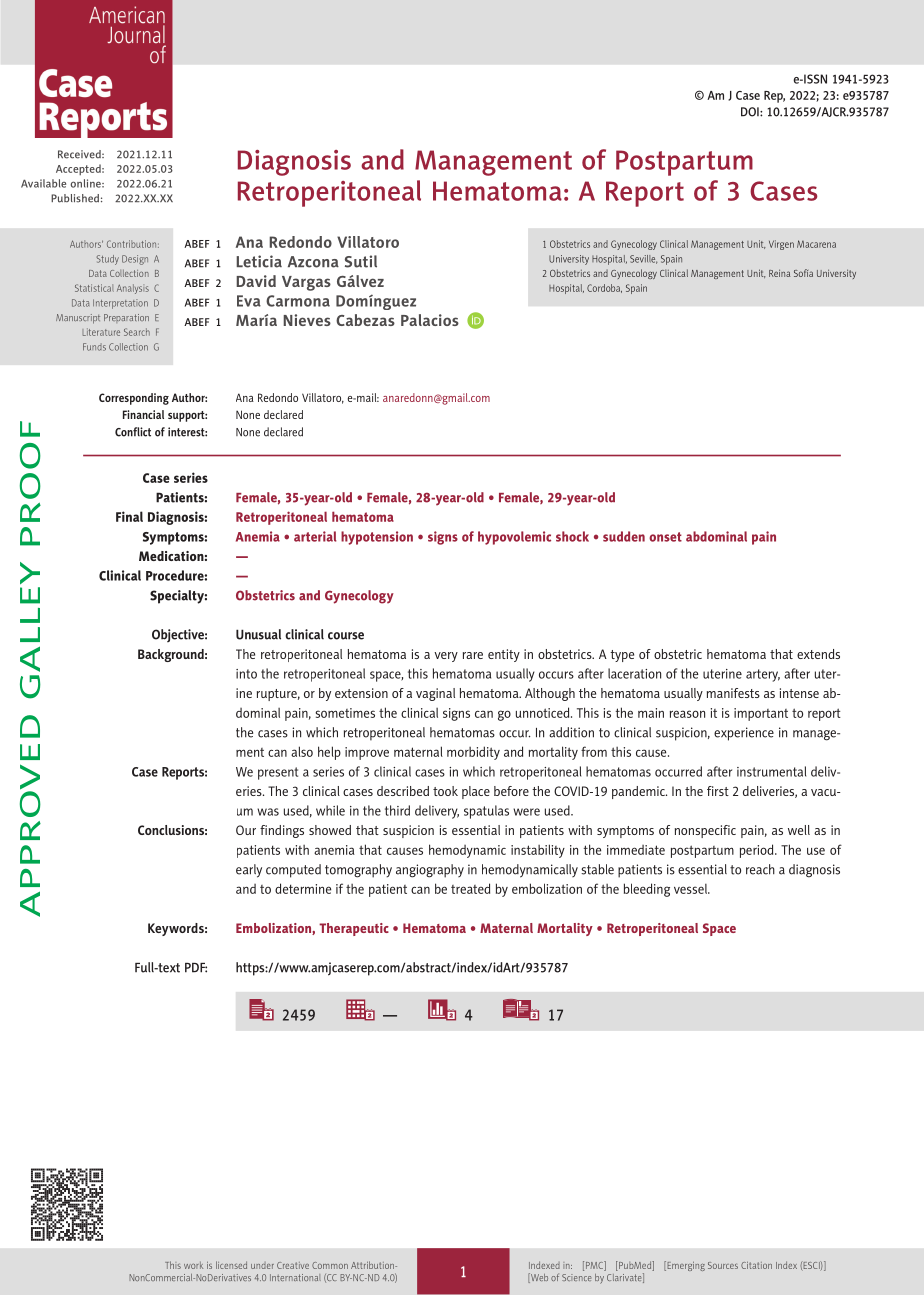 The width and height of the page is (924, 1295). What do you see at coordinates (435, 694) in the page?
I see `vaginal` at bounding box center [435, 694].
